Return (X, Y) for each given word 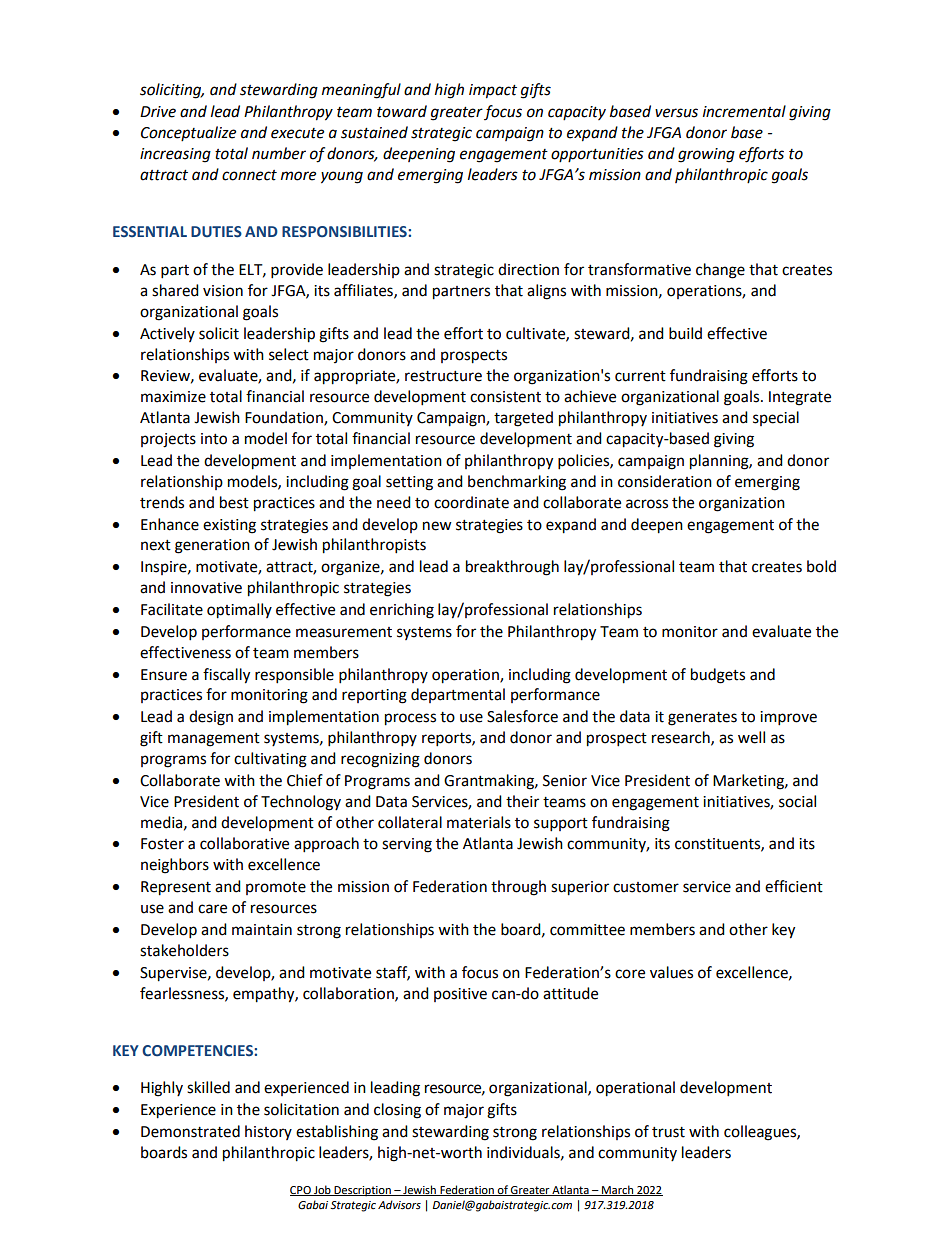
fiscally (226, 676)
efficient (794, 886)
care (212, 909)
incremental (744, 111)
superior (580, 888)
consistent (505, 397)
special (776, 418)
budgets (718, 676)
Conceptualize (188, 133)
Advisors (399, 1205)
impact (493, 91)
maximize (173, 397)
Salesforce (522, 716)
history (268, 1132)
